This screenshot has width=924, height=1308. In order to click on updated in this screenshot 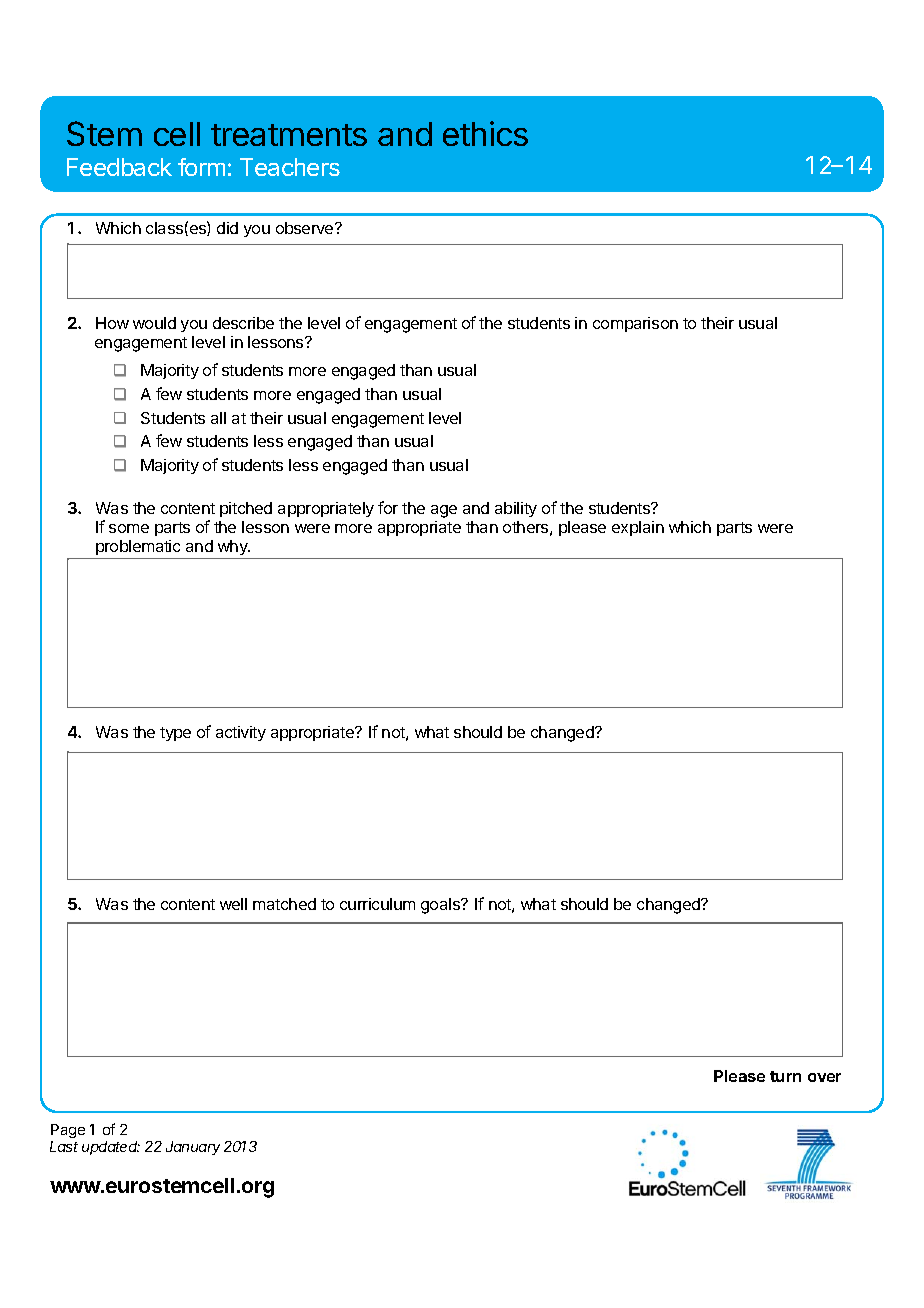, I will do `click(111, 1148)`.
